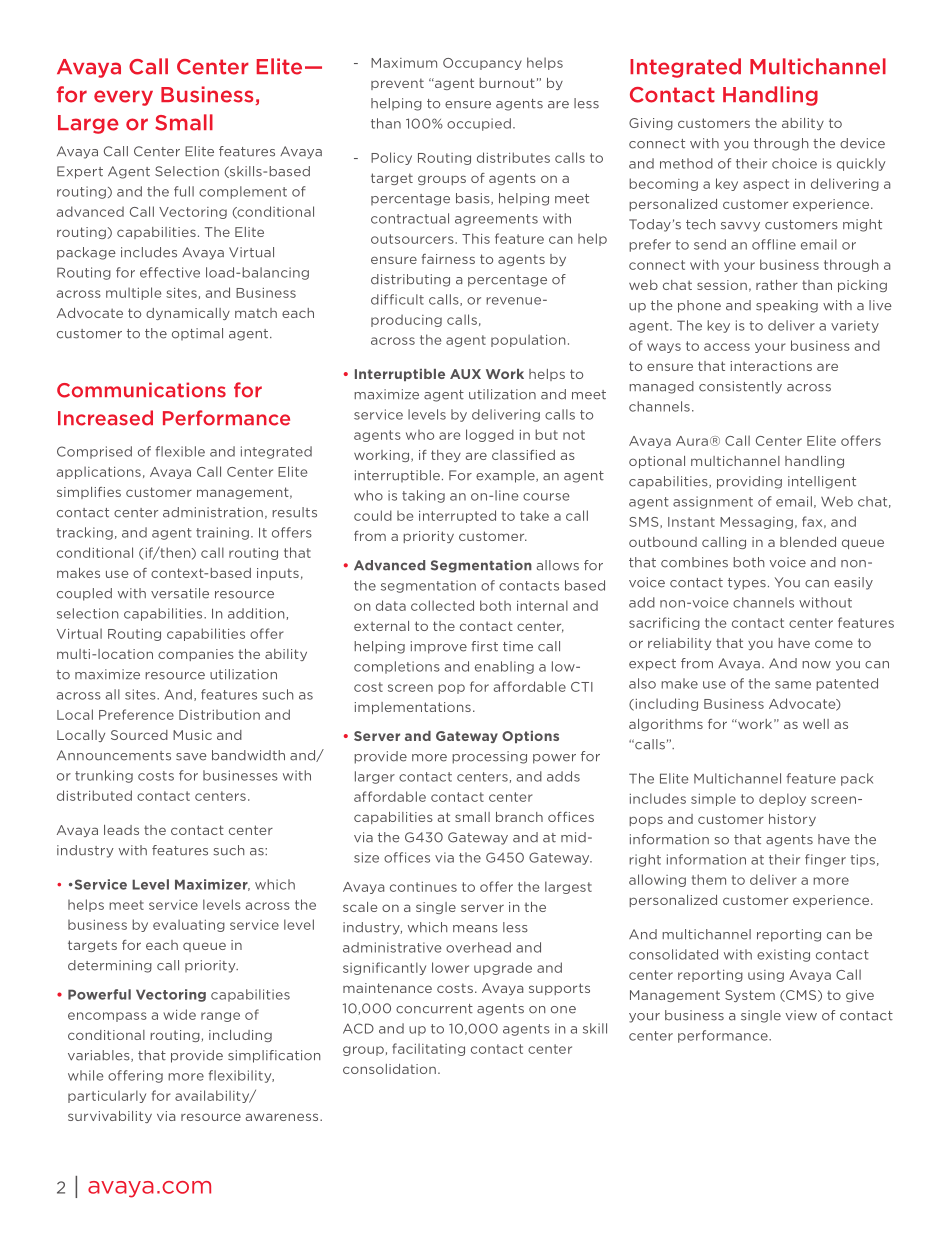 This screenshot has width=952, height=1233. What do you see at coordinates (123, 98) in the screenshot?
I see `every` at bounding box center [123, 98].
